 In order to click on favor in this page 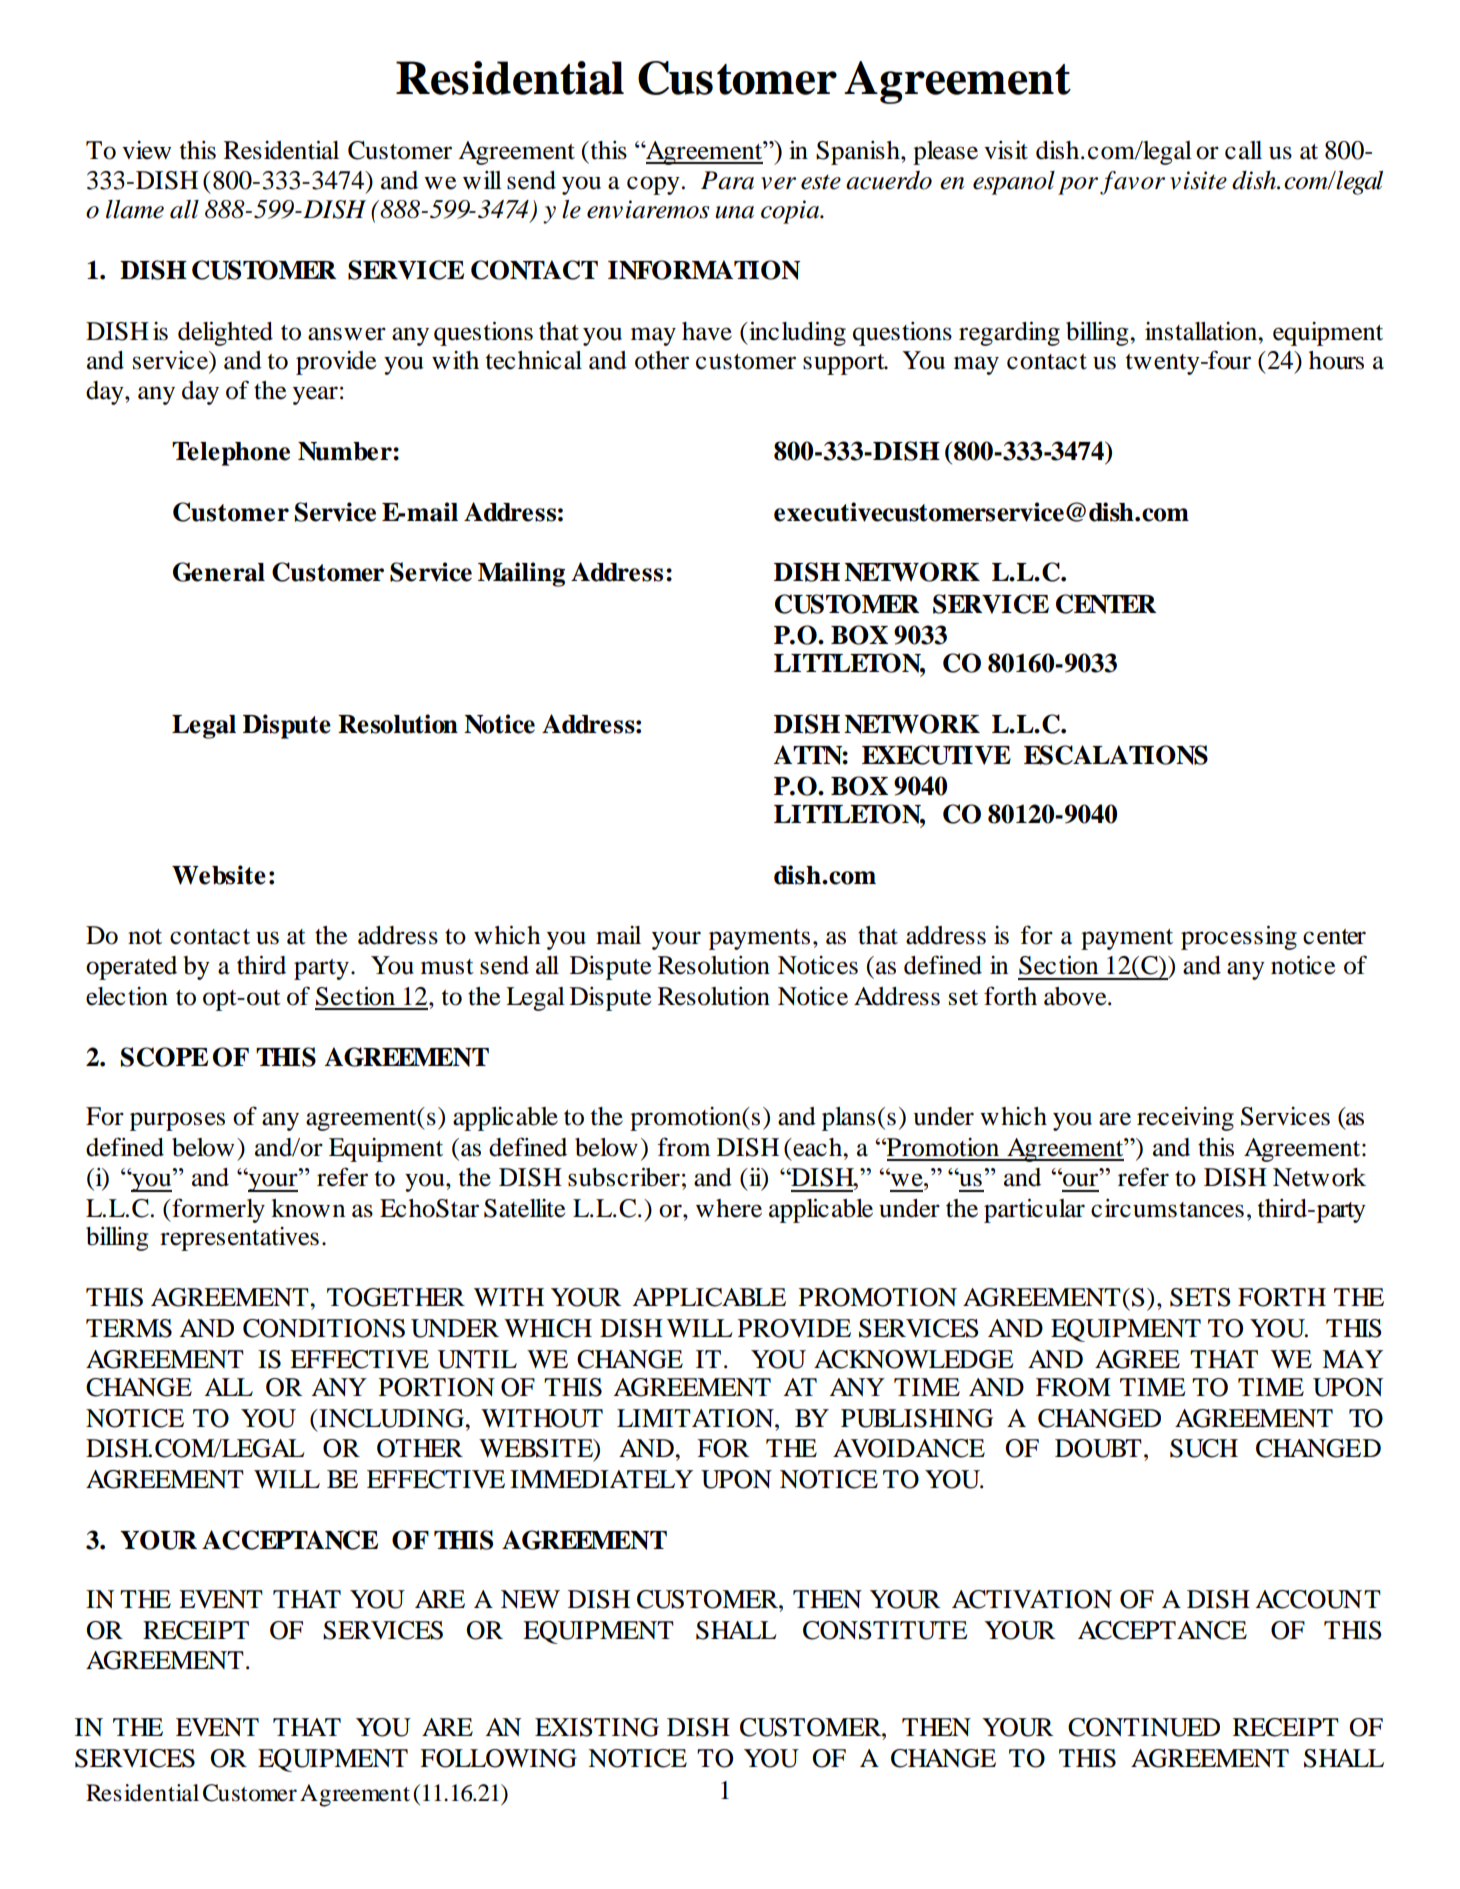, I will do `click(1132, 183)`.
